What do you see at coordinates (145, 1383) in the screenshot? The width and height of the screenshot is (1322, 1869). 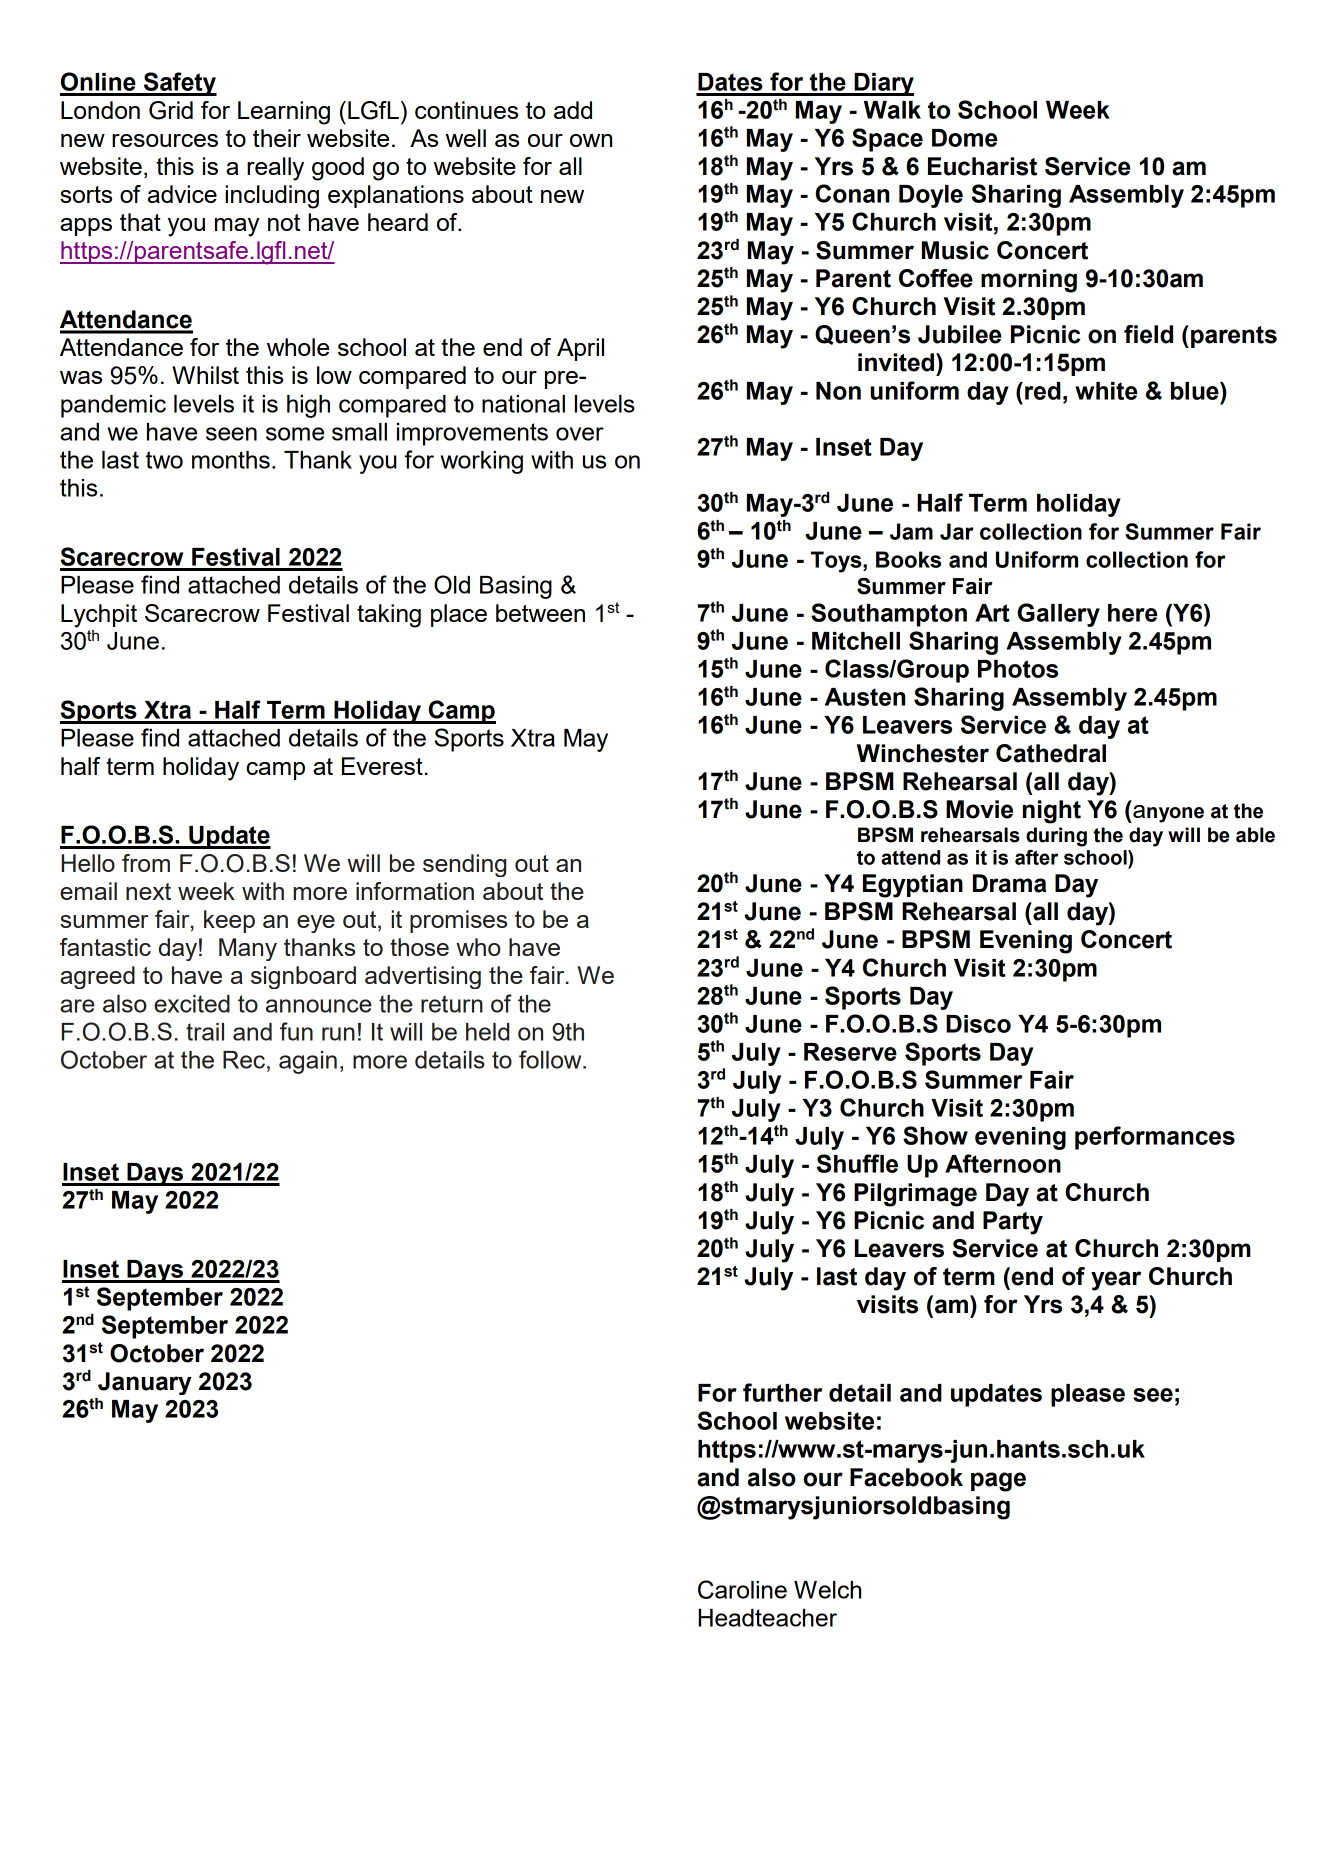 I see `January` at bounding box center [145, 1383].
